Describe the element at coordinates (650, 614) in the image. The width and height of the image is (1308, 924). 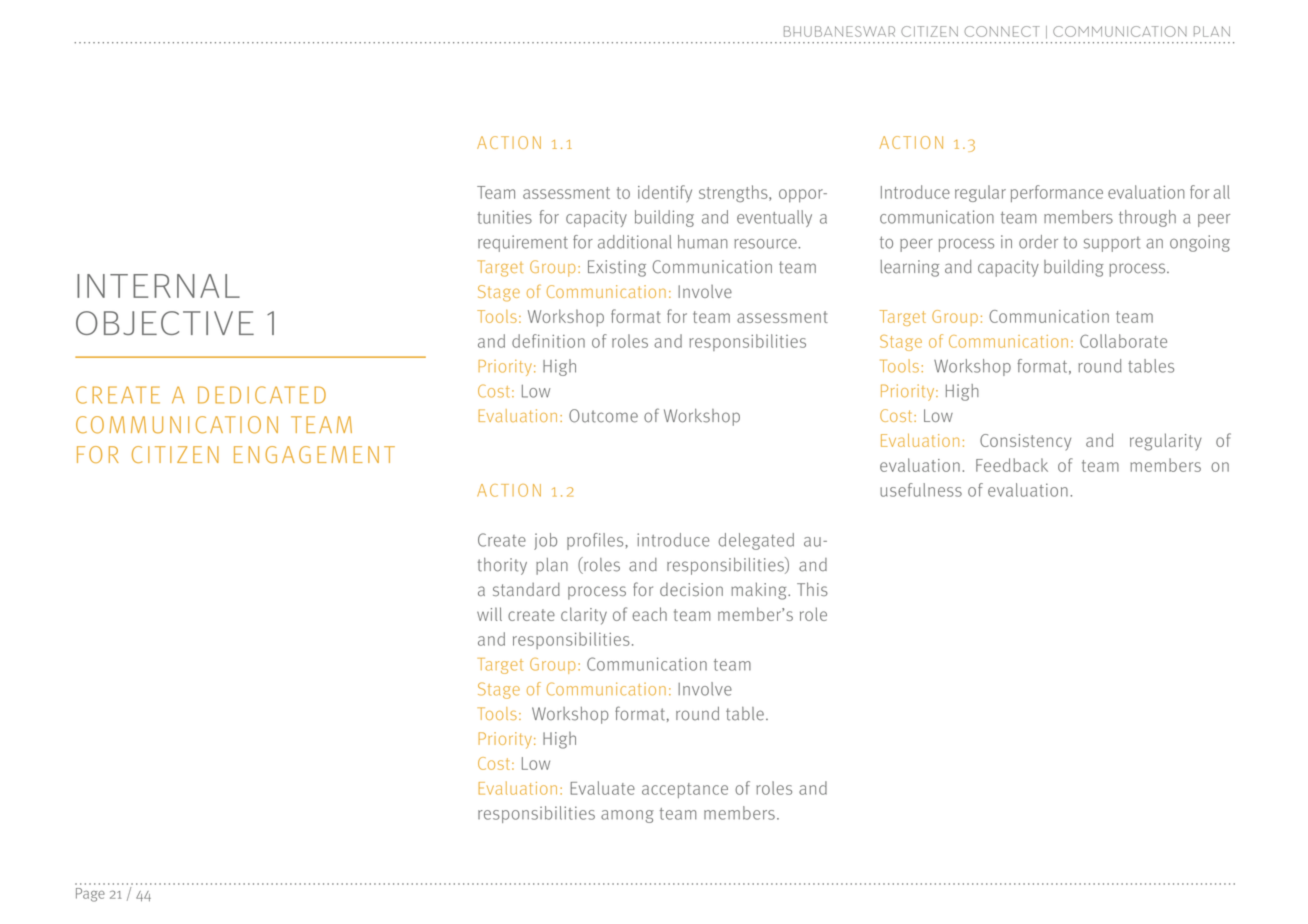
I see `each` at that location.
